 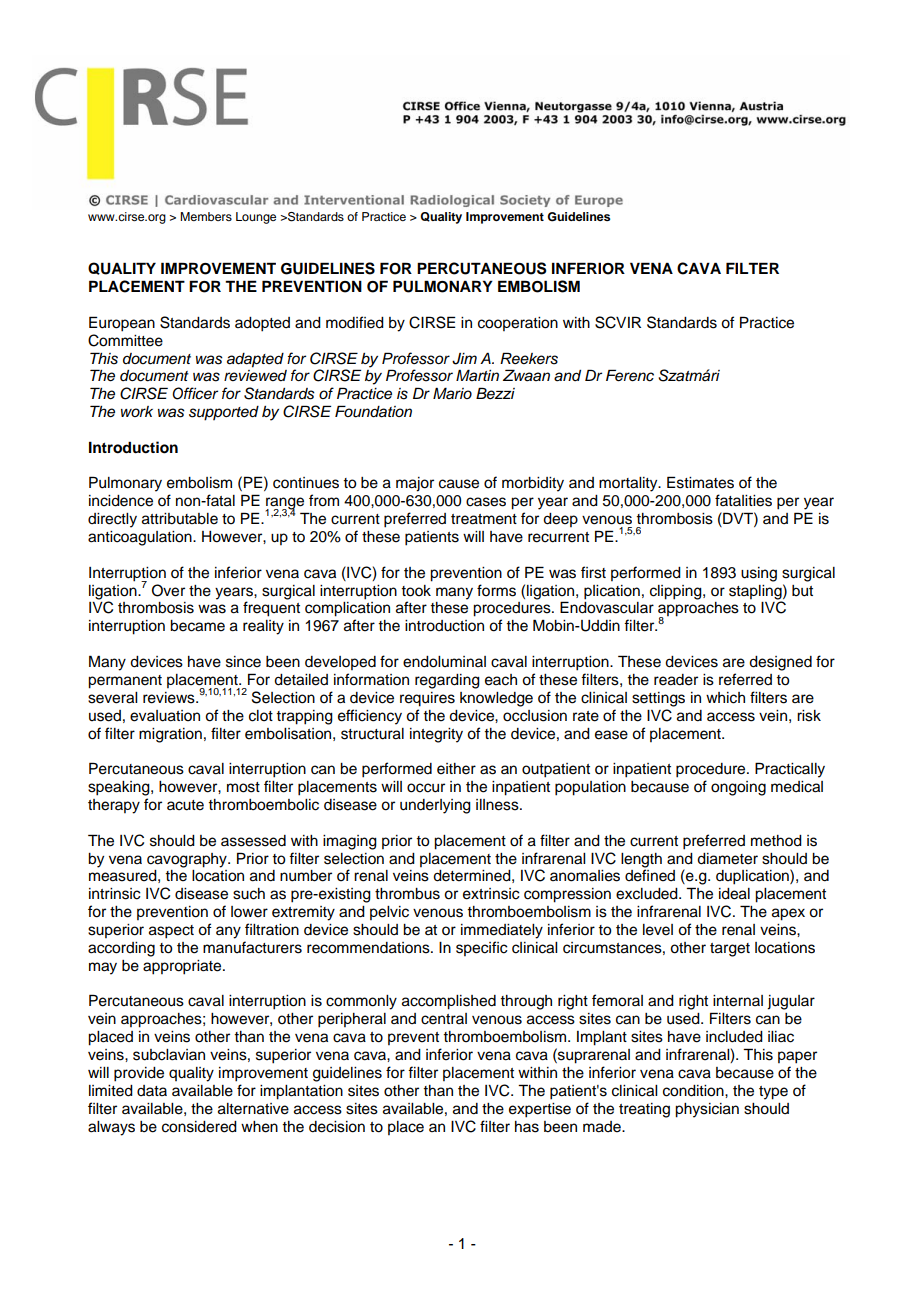 I want to click on underlying, so click(x=435, y=806).
